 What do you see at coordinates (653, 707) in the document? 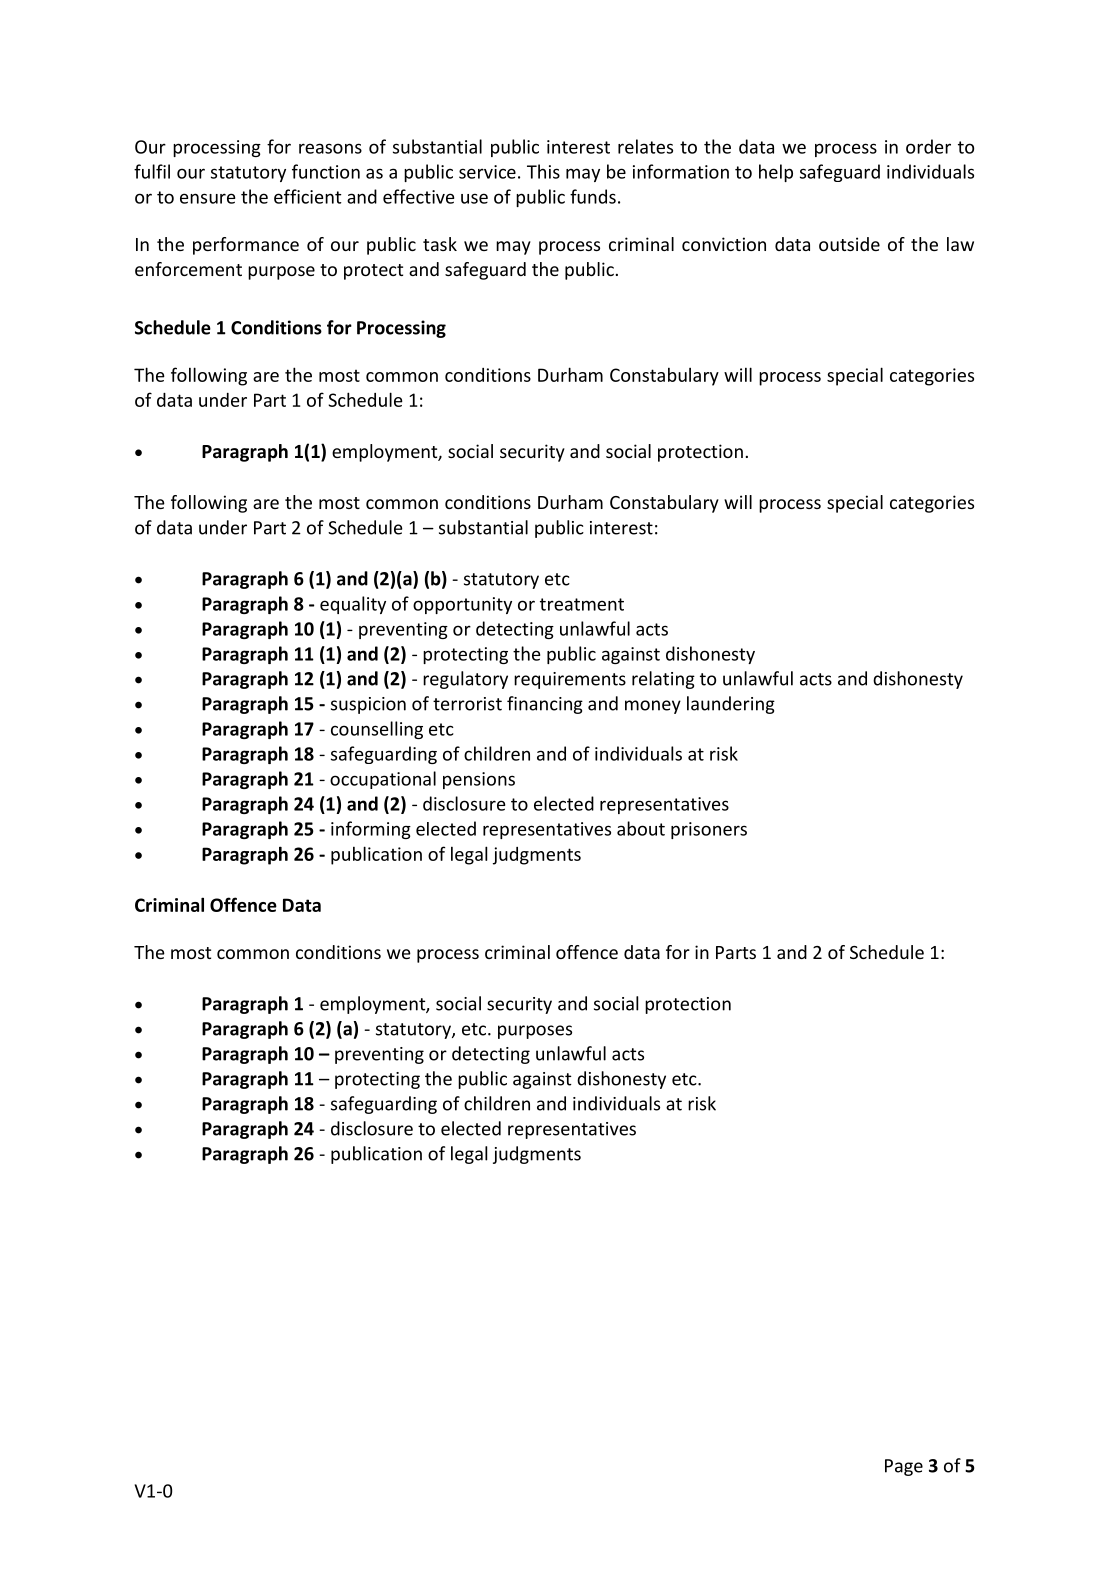
I see `money` at bounding box center [653, 707].
